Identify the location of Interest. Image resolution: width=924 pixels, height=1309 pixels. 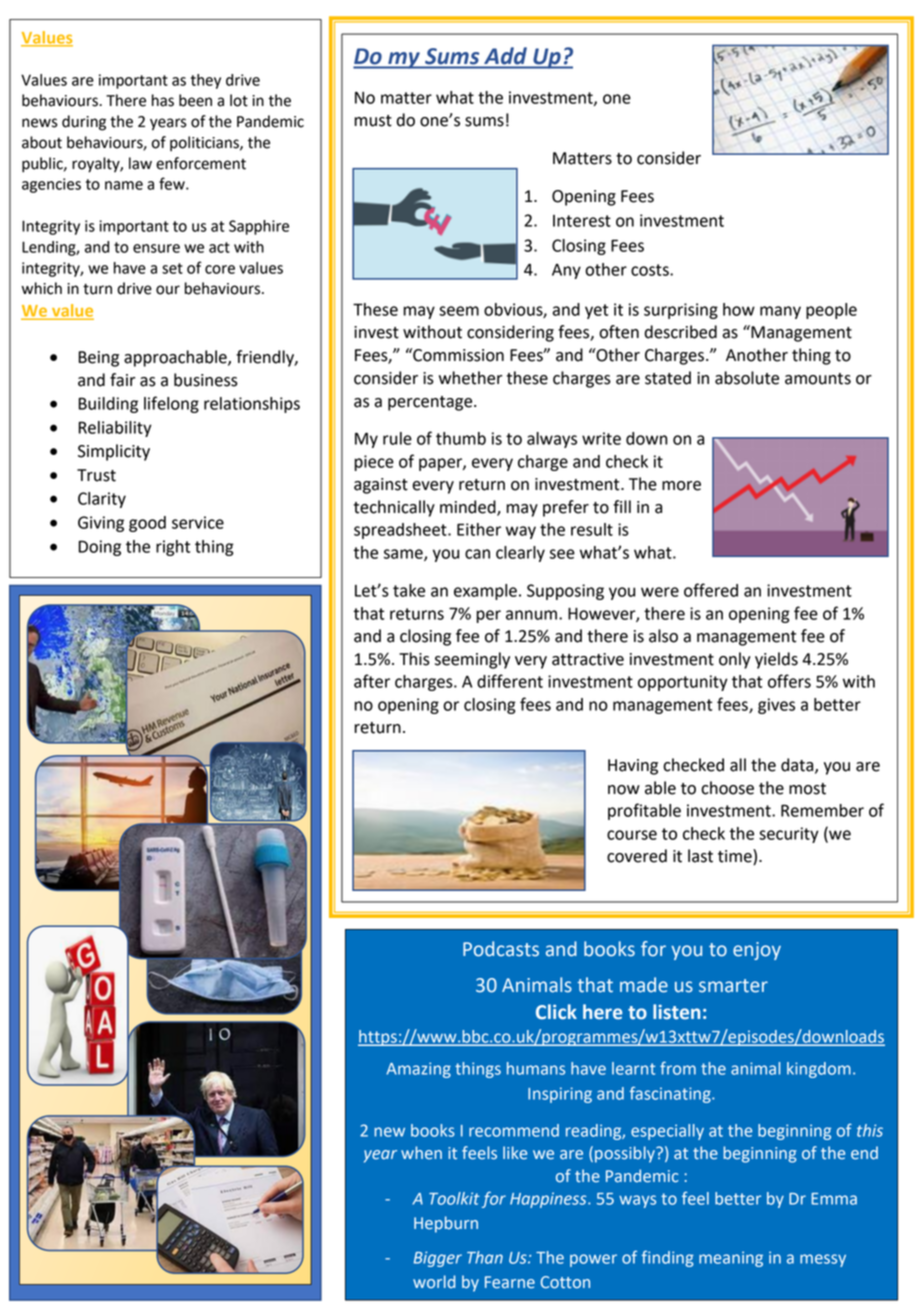
(582, 221).
